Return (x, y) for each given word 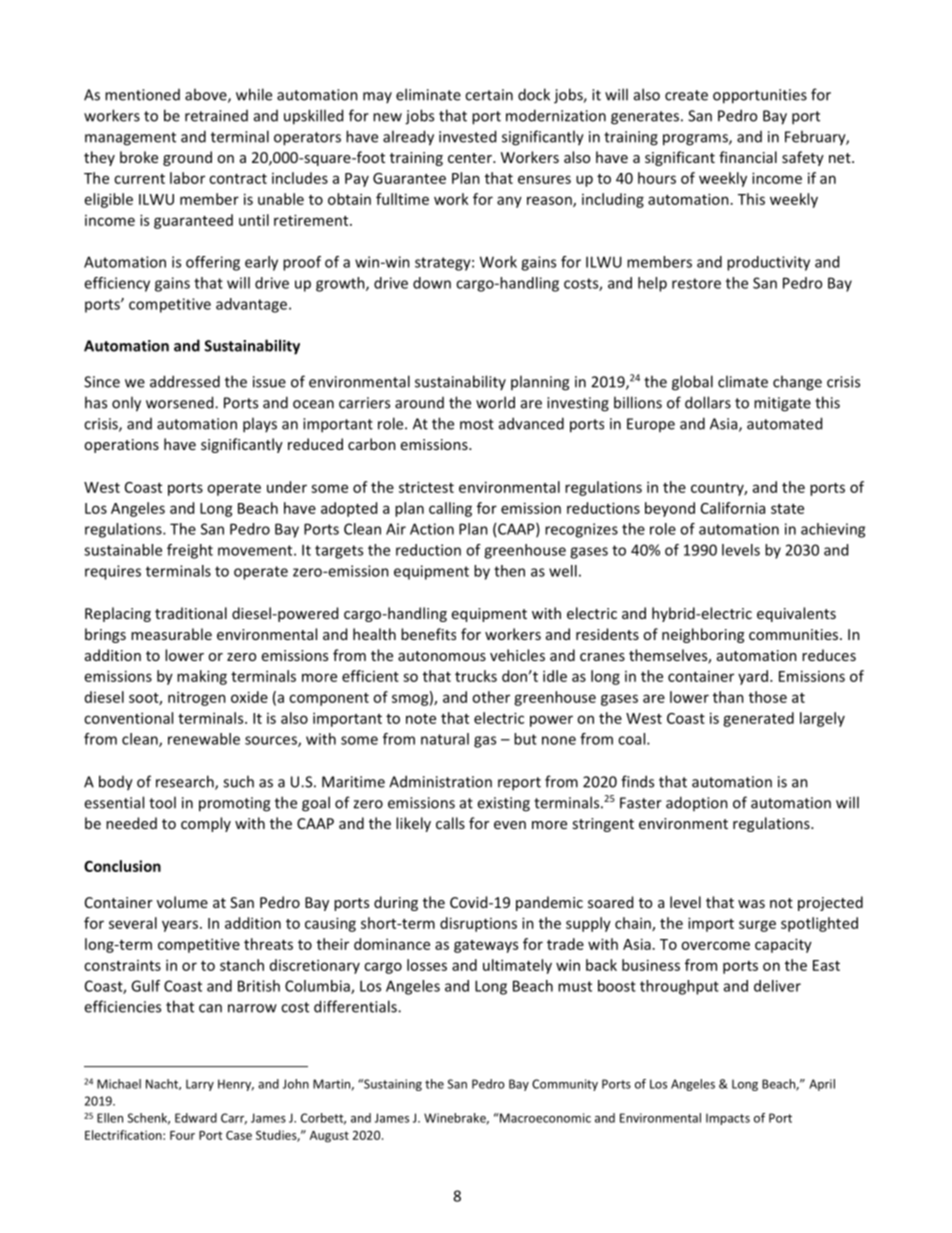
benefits (428, 634)
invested (467, 136)
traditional (191, 613)
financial (748, 157)
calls (450, 823)
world (495, 402)
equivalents (796, 614)
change (797, 383)
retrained (216, 116)
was (751, 904)
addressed (185, 381)
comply (206, 824)
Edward (196, 1118)
